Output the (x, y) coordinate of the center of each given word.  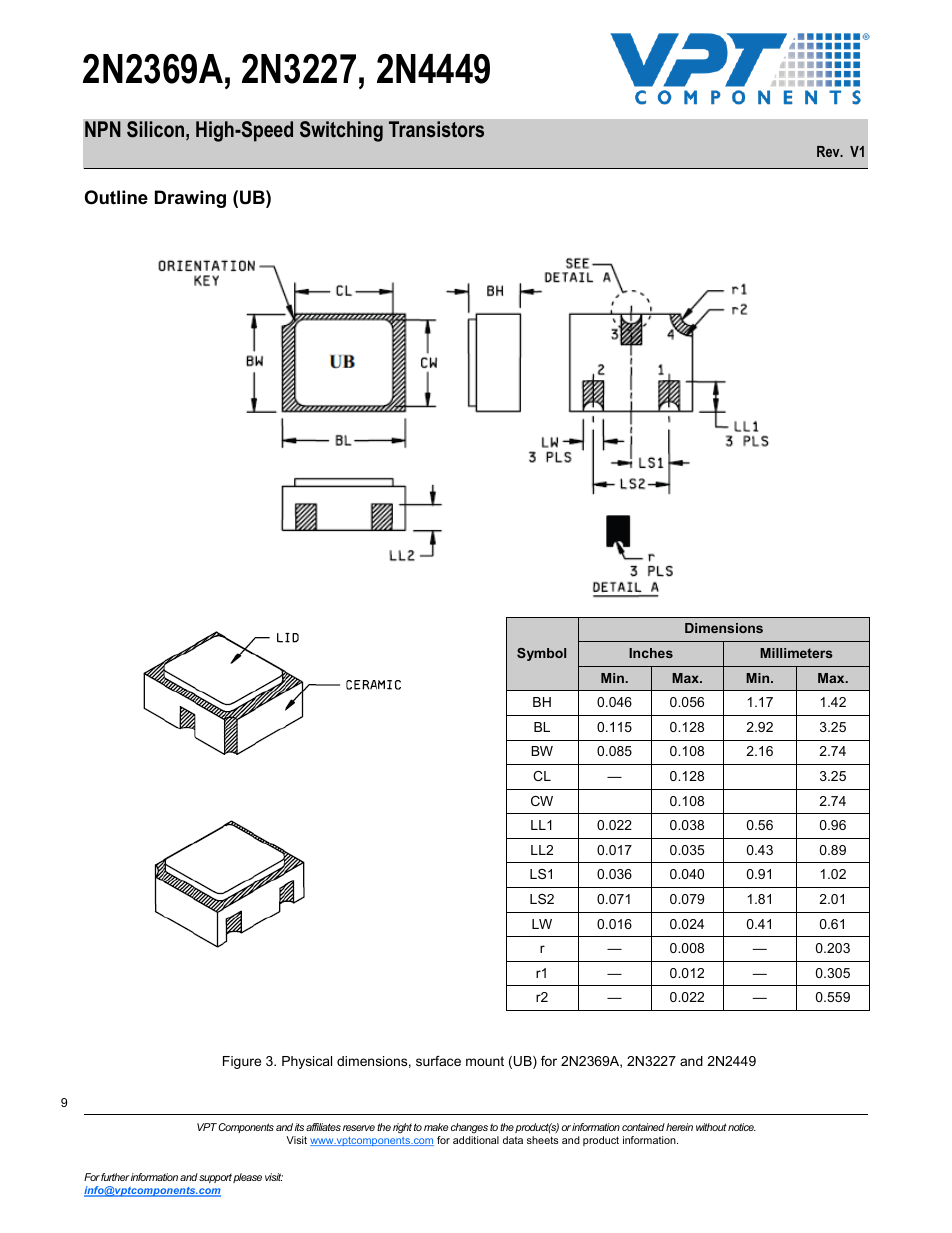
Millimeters (796, 653)
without (711, 1127)
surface (438, 1061)
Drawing (190, 199)
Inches (651, 653)
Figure (242, 1062)
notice (742, 1127)
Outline (116, 197)
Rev (829, 151)
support (215, 1178)
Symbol (541, 654)
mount (485, 1061)
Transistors (436, 129)
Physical (307, 1062)
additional (476, 1140)
